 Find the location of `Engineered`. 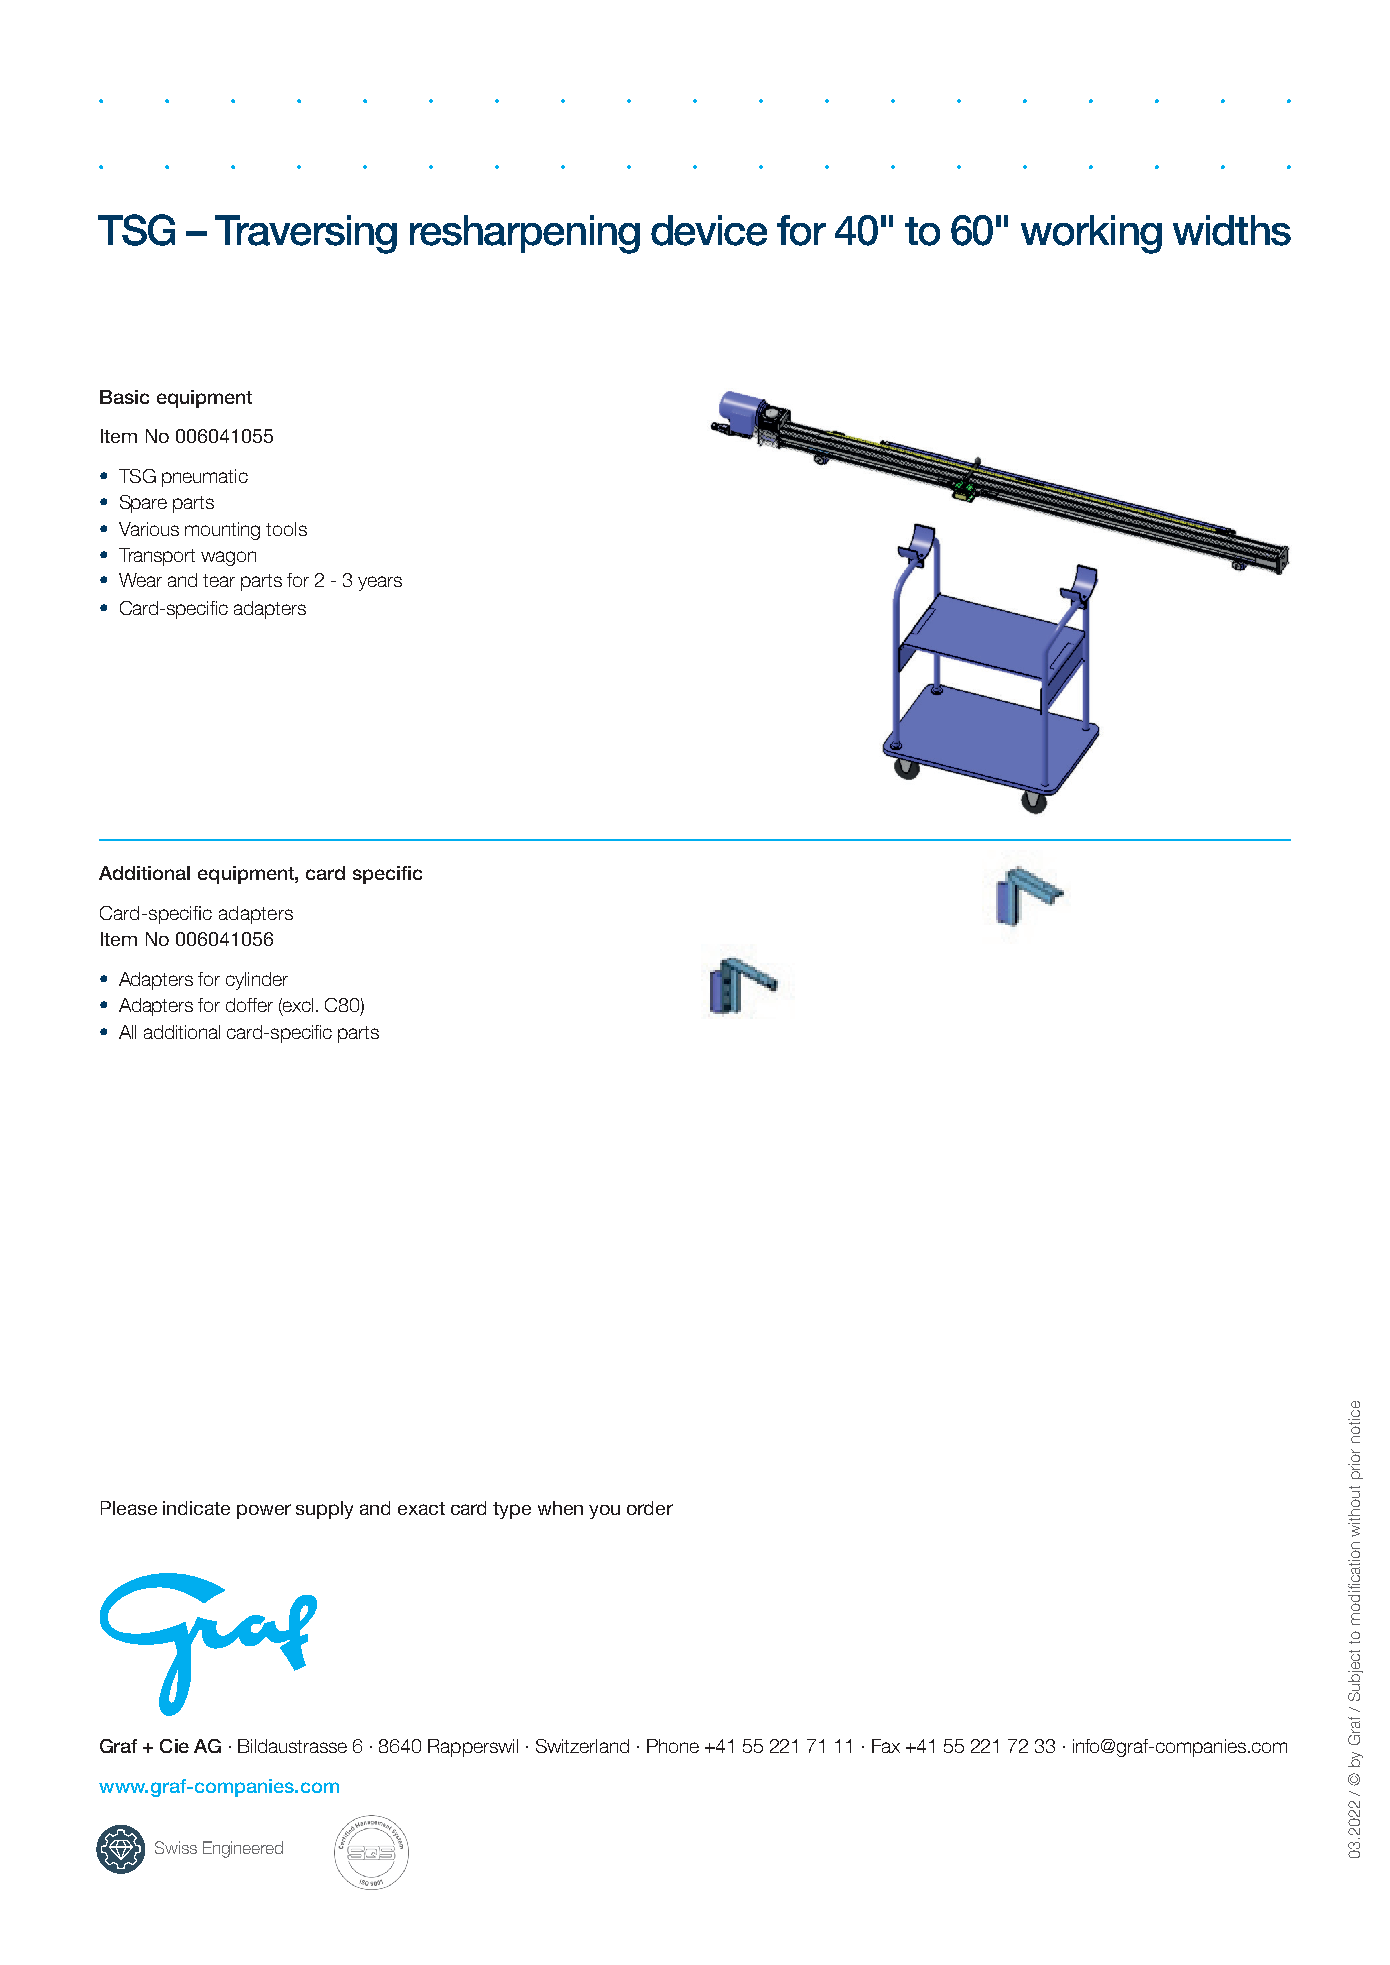

Engineered is located at coordinates (243, 1849).
